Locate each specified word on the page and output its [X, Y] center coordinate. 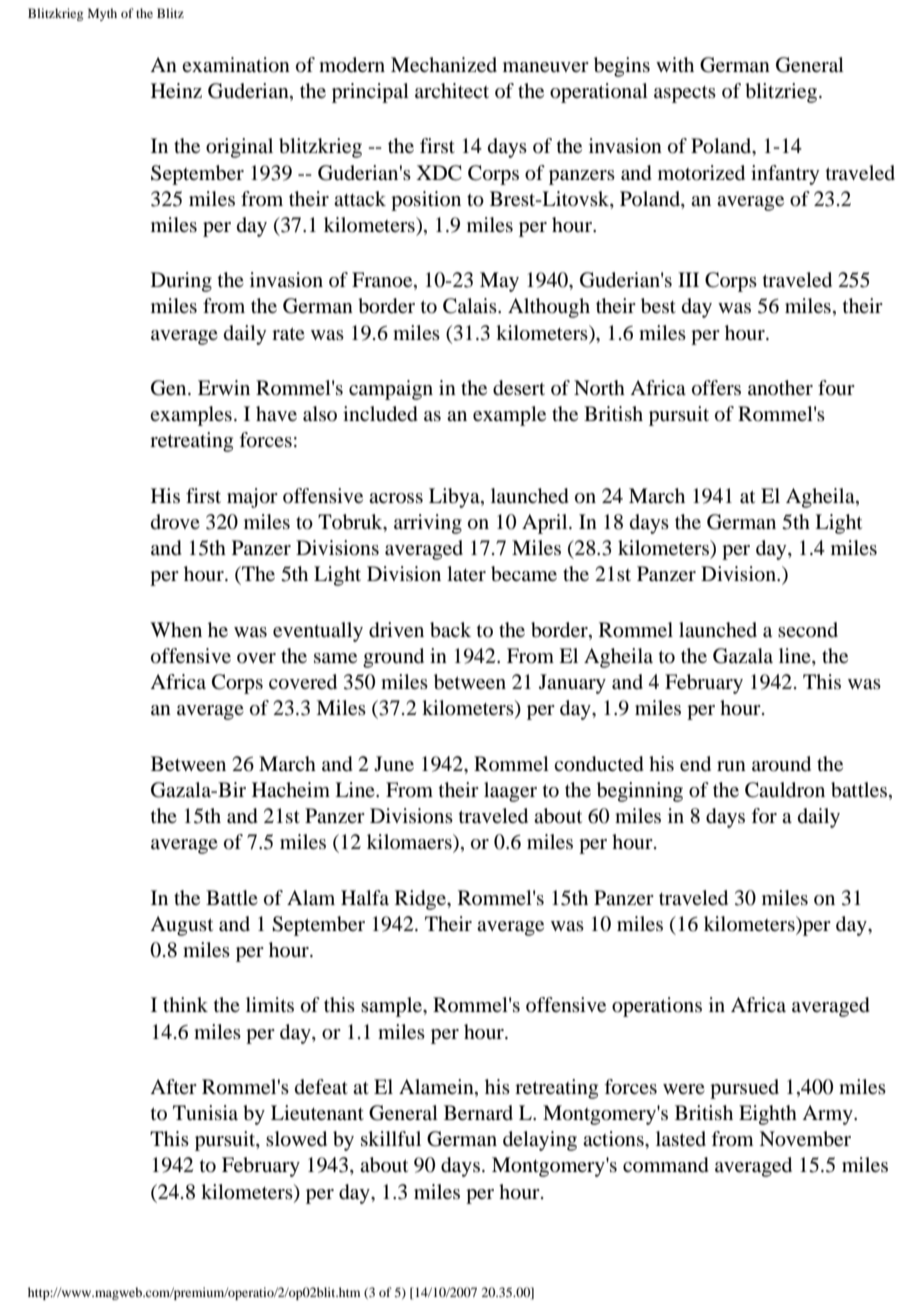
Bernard [478, 1112]
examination [236, 65]
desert [519, 388]
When [176, 629]
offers [716, 388]
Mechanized [444, 64]
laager [510, 792]
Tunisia [205, 1112]
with [675, 64]
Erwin [224, 387]
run [731, 766]
